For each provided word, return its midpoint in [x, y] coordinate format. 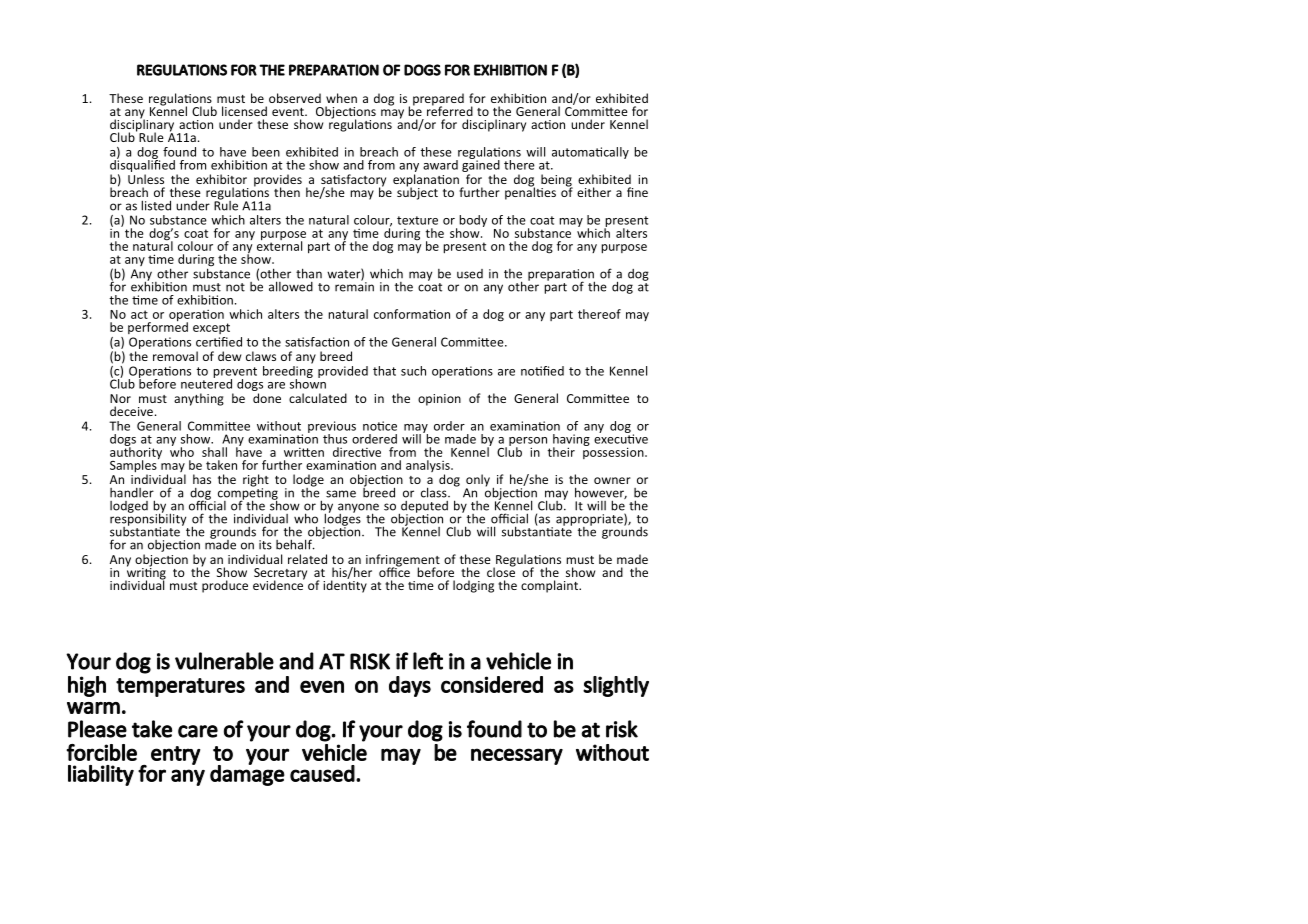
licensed [244, 111]
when [341, 98]
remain [354, 286]
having [571, 441]
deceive [131, 411]
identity [345, 585]
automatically [590, 153]
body [473, 221]
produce [225, 586]
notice [380, 426]
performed [158, 327]
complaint [550, 586]
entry [175, 755]
